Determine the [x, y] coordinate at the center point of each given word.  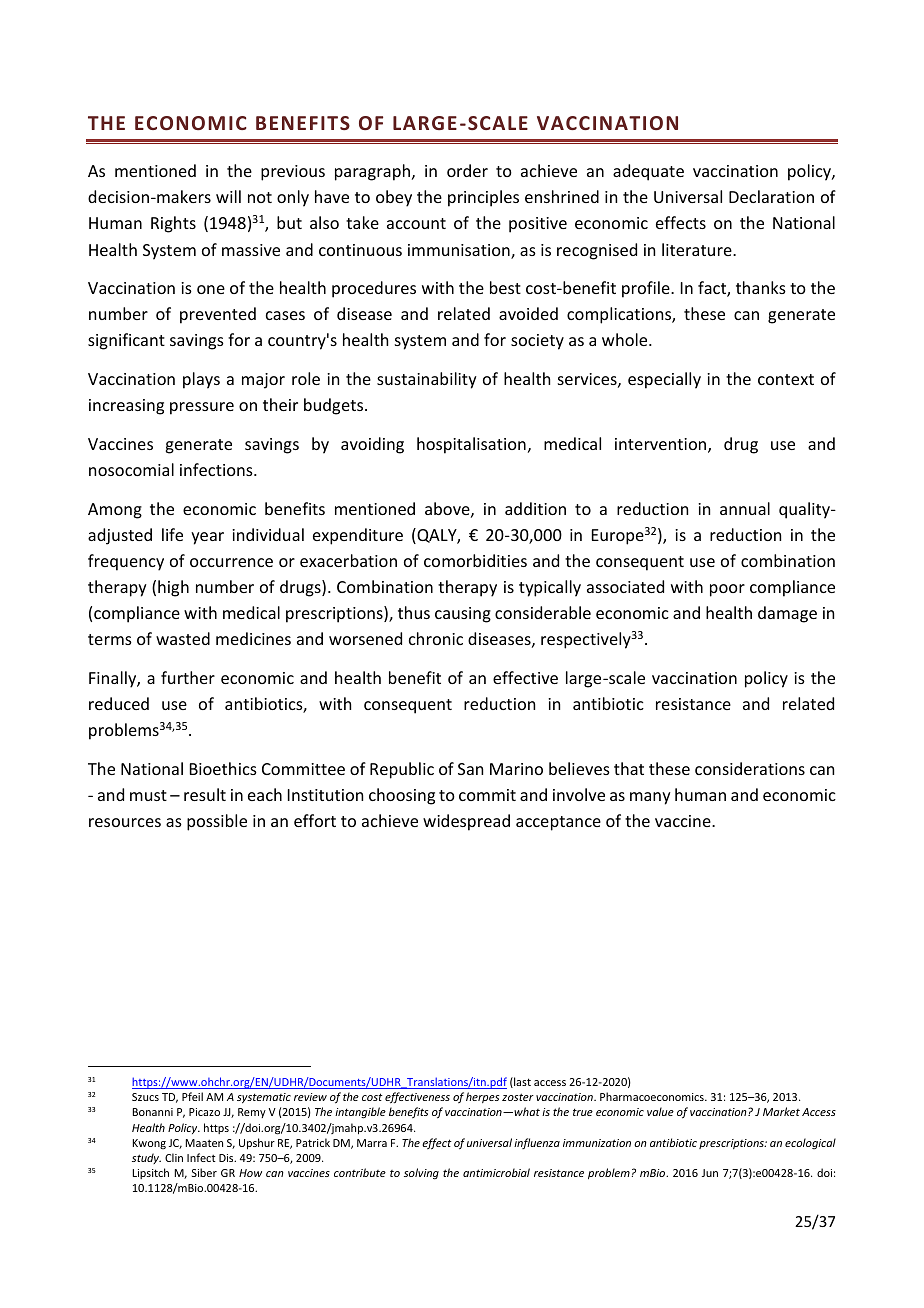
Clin [174, 1157]
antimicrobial [496, 1172]
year [207, 538]
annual [745, 508]
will [228, 196]
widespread [466, 822]
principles [483, 198]
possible [217, 822]
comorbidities [475, 560]
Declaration [771, 196]
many [650, 798]
